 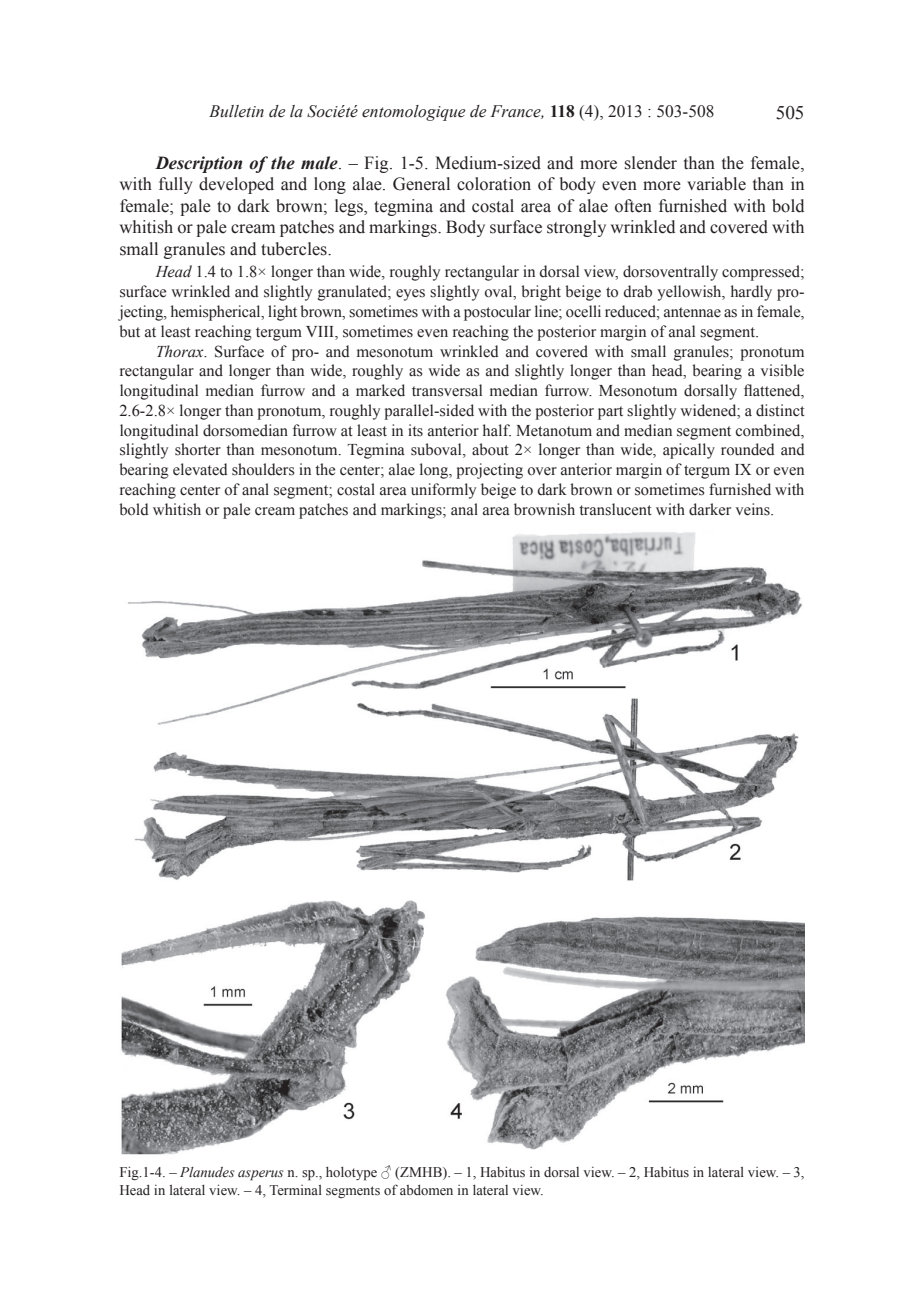 I want to click on transversal, so click(x=447, y=390).
